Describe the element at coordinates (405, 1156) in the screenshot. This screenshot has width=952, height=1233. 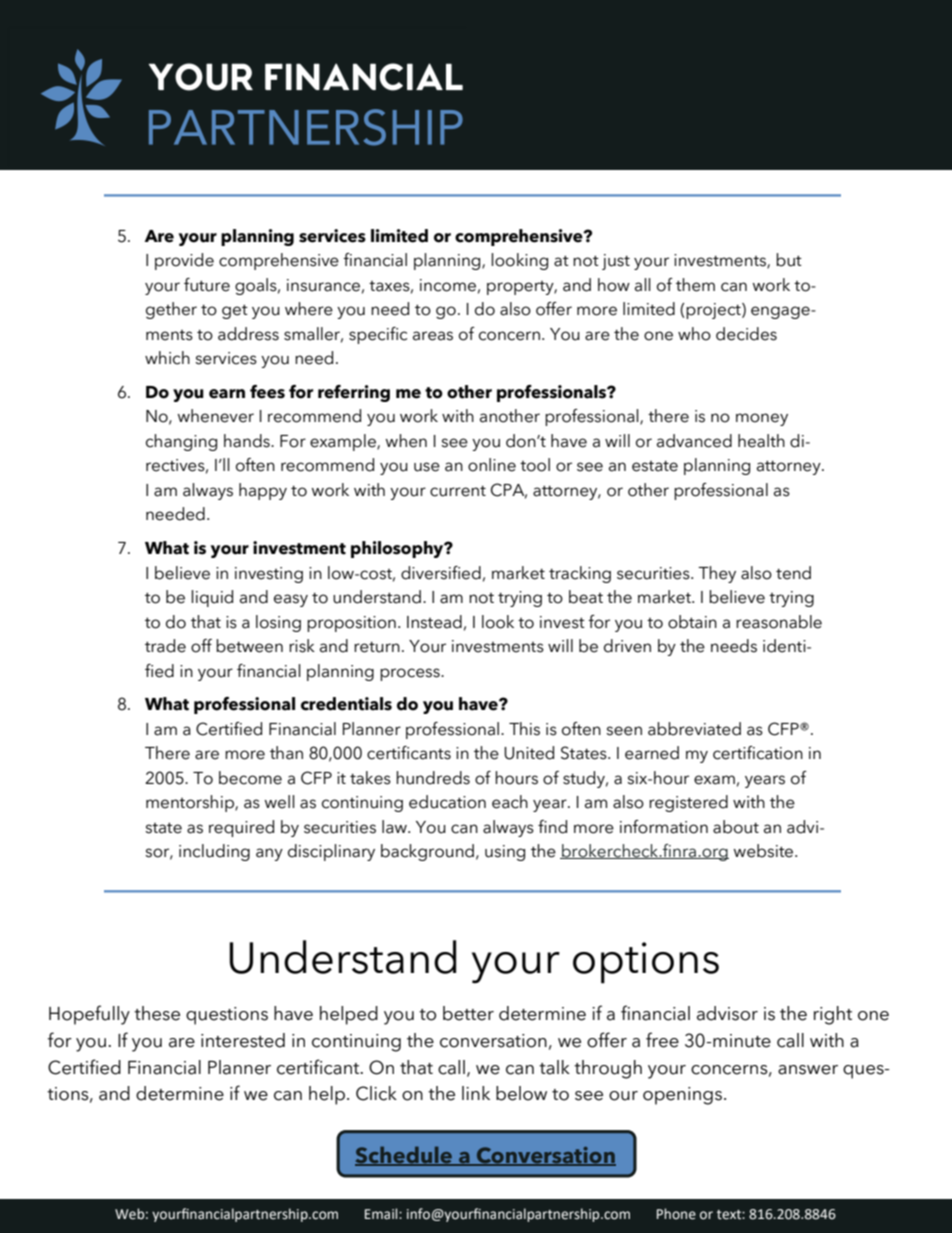
I see `Schedule` at that location.
